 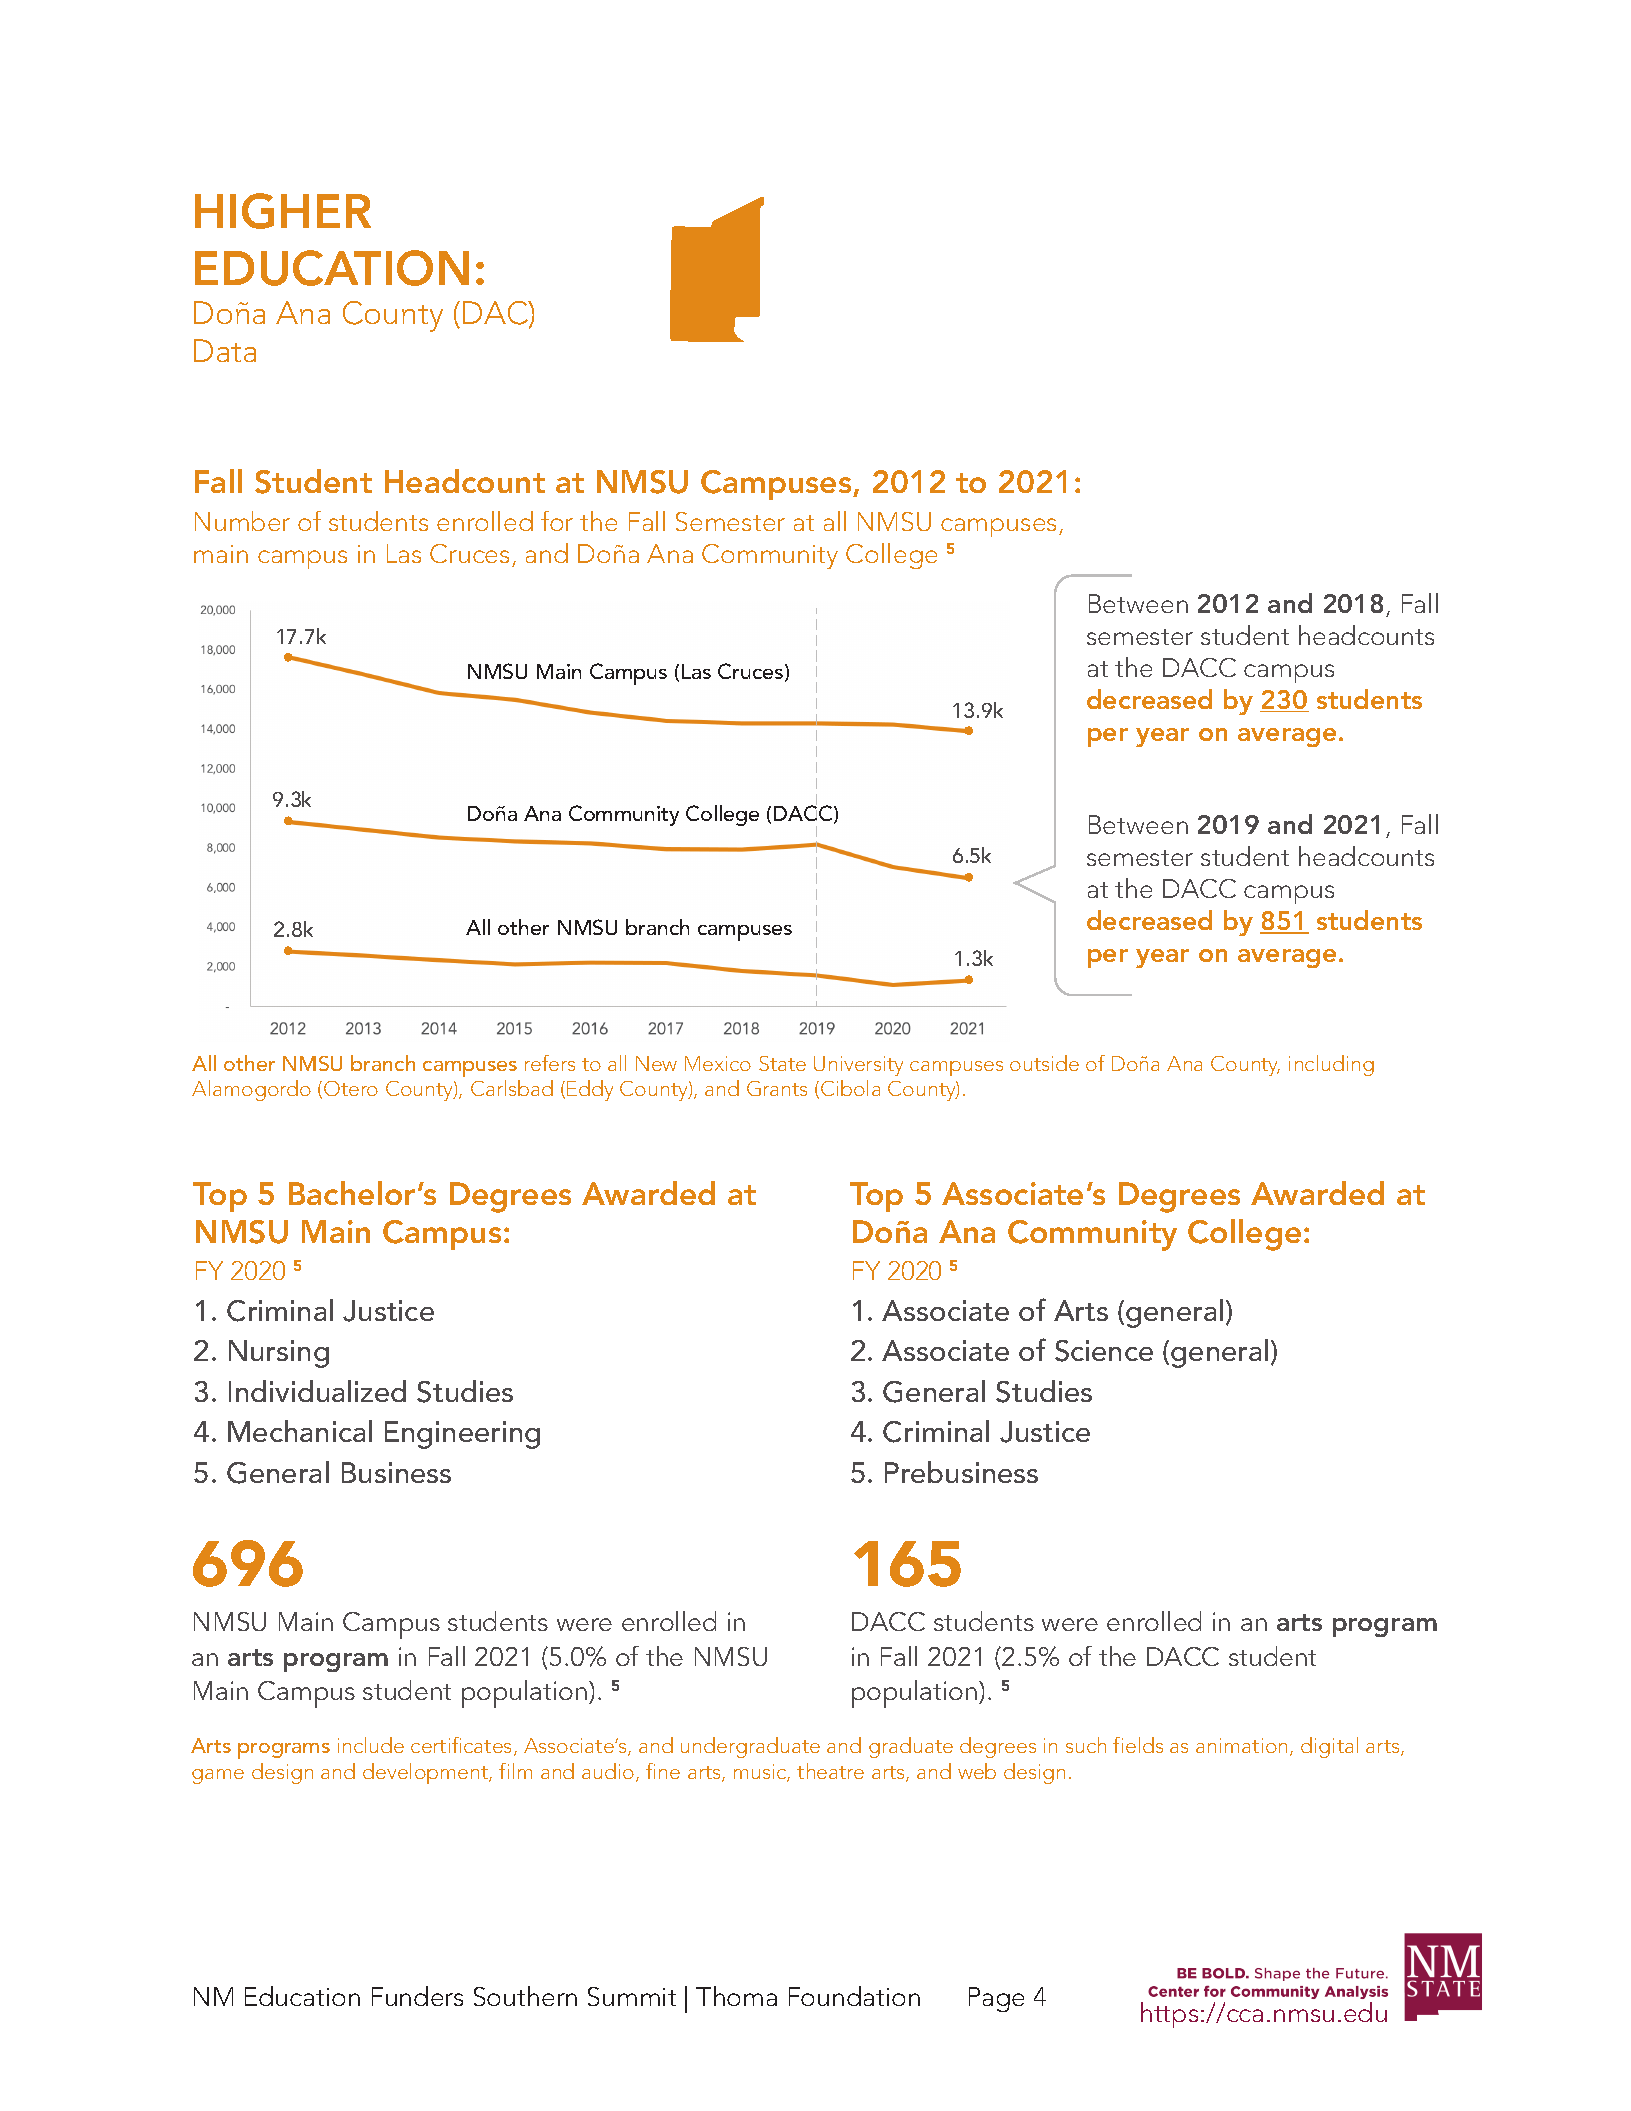 What do you see at coordinates (225, 350) in the image?
I see `Data` at bounding box center [225, 350].
